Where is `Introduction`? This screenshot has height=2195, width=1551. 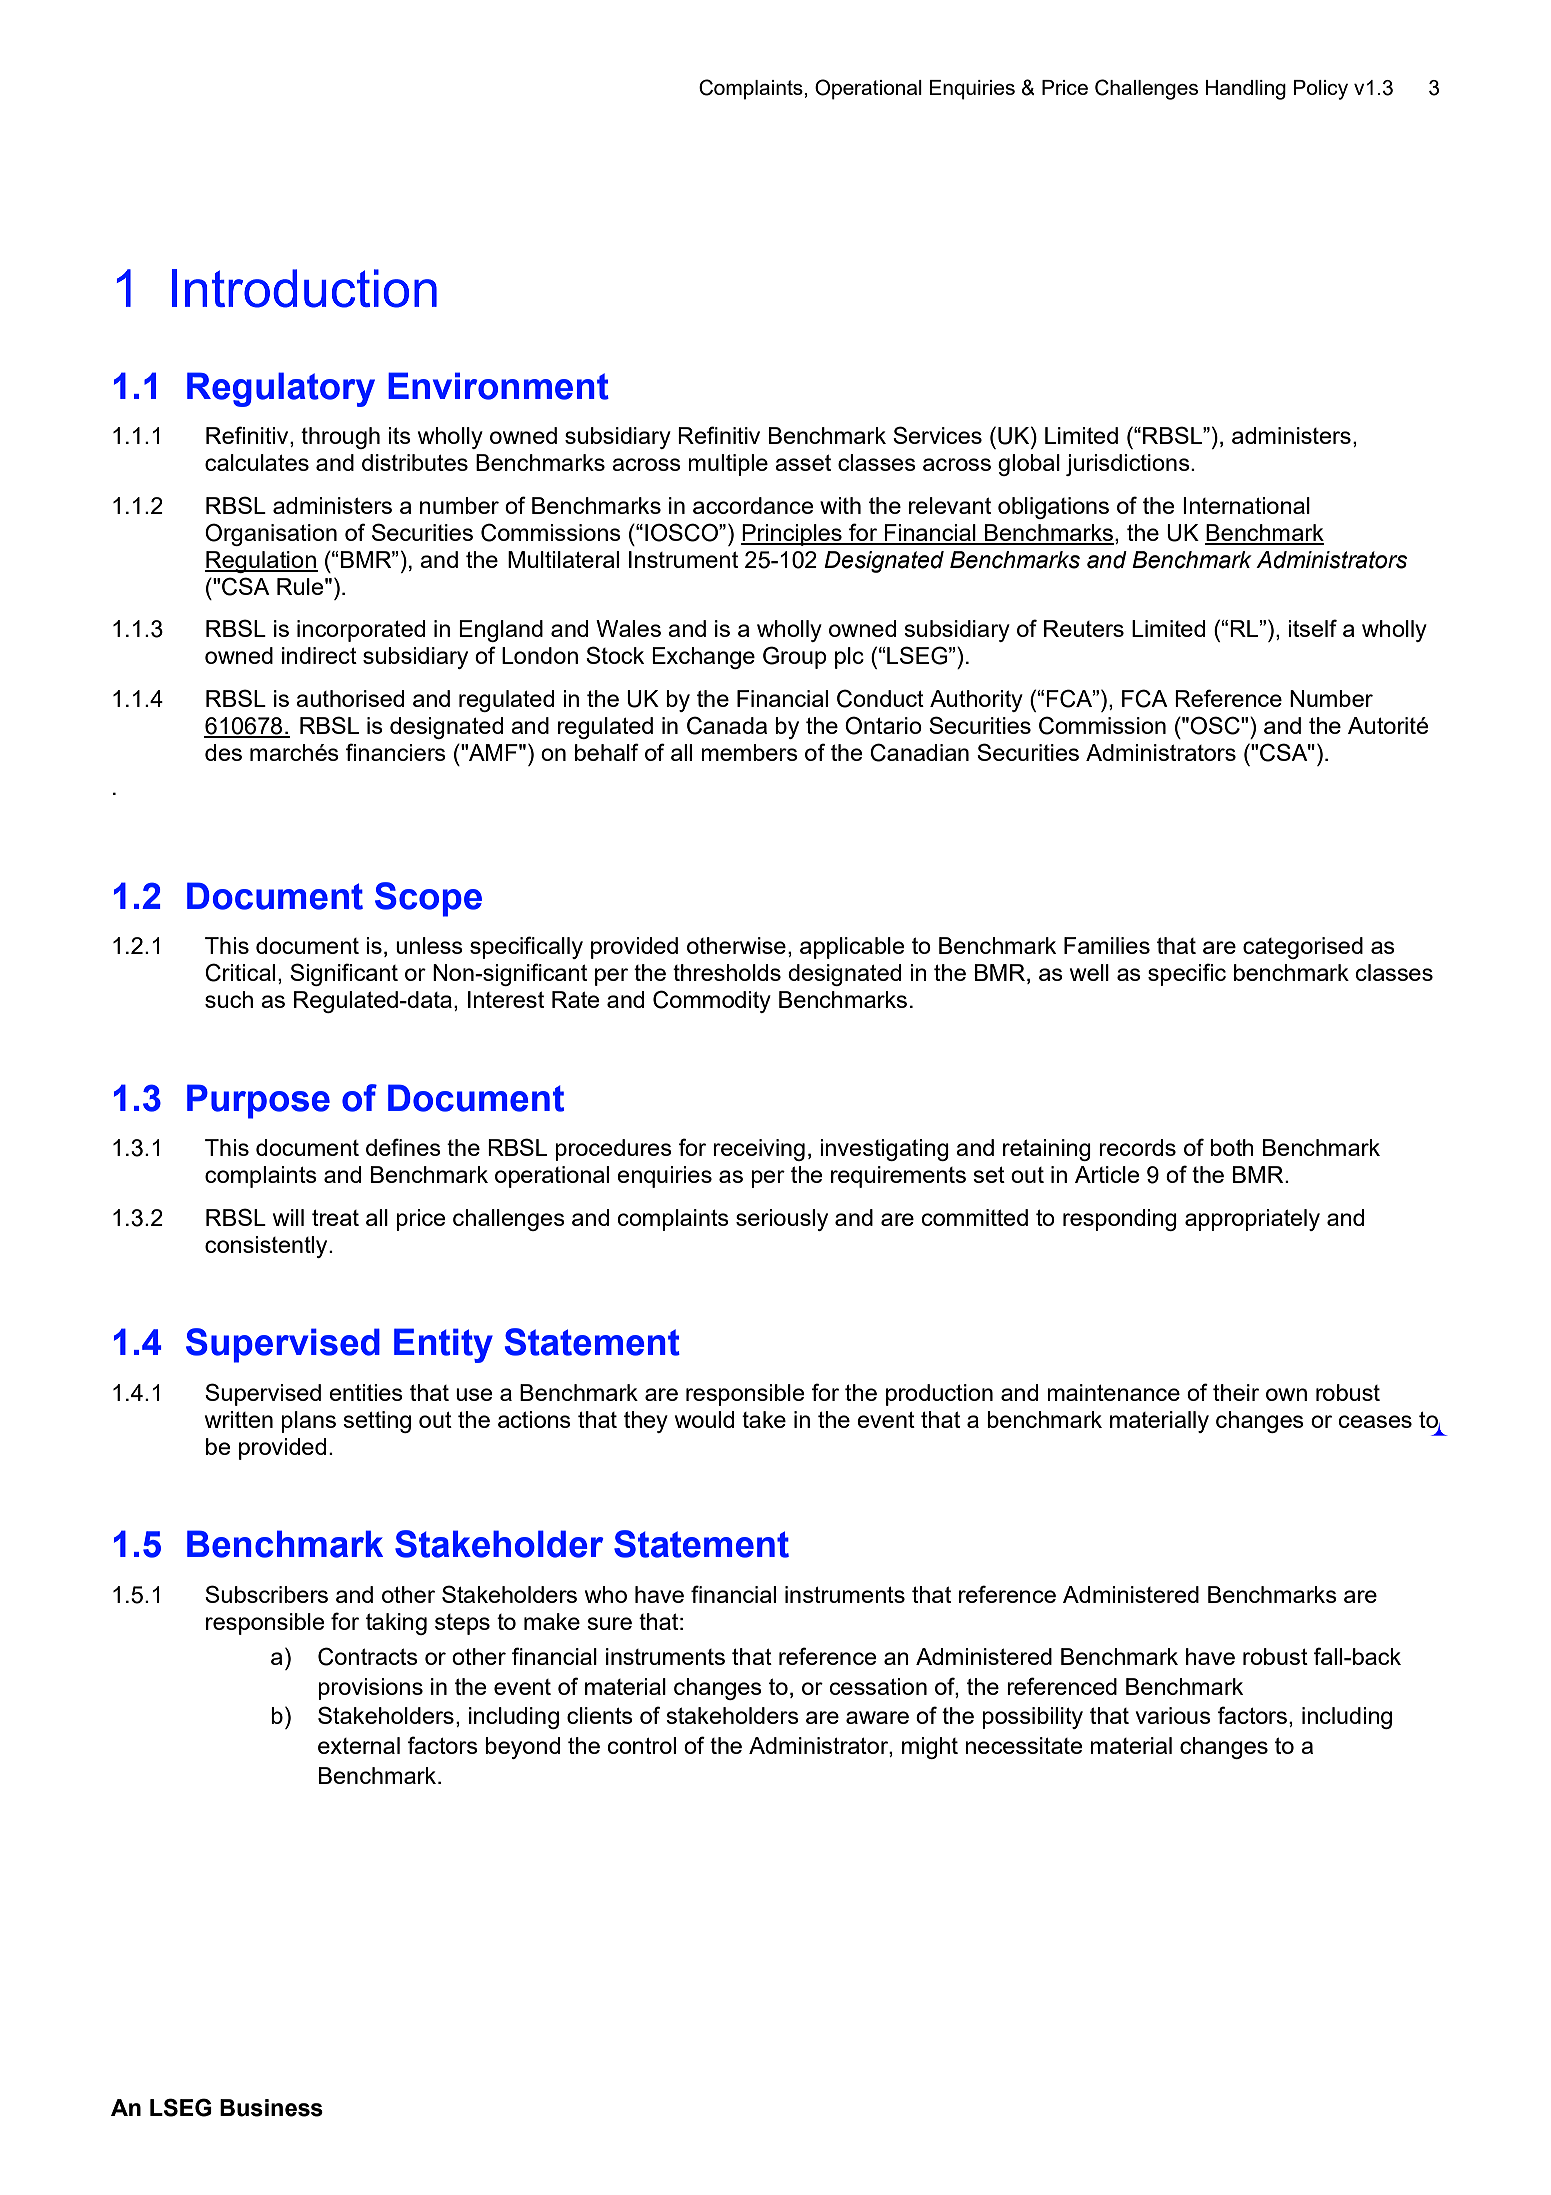 Introduction is located at coordinates (304, 288).
